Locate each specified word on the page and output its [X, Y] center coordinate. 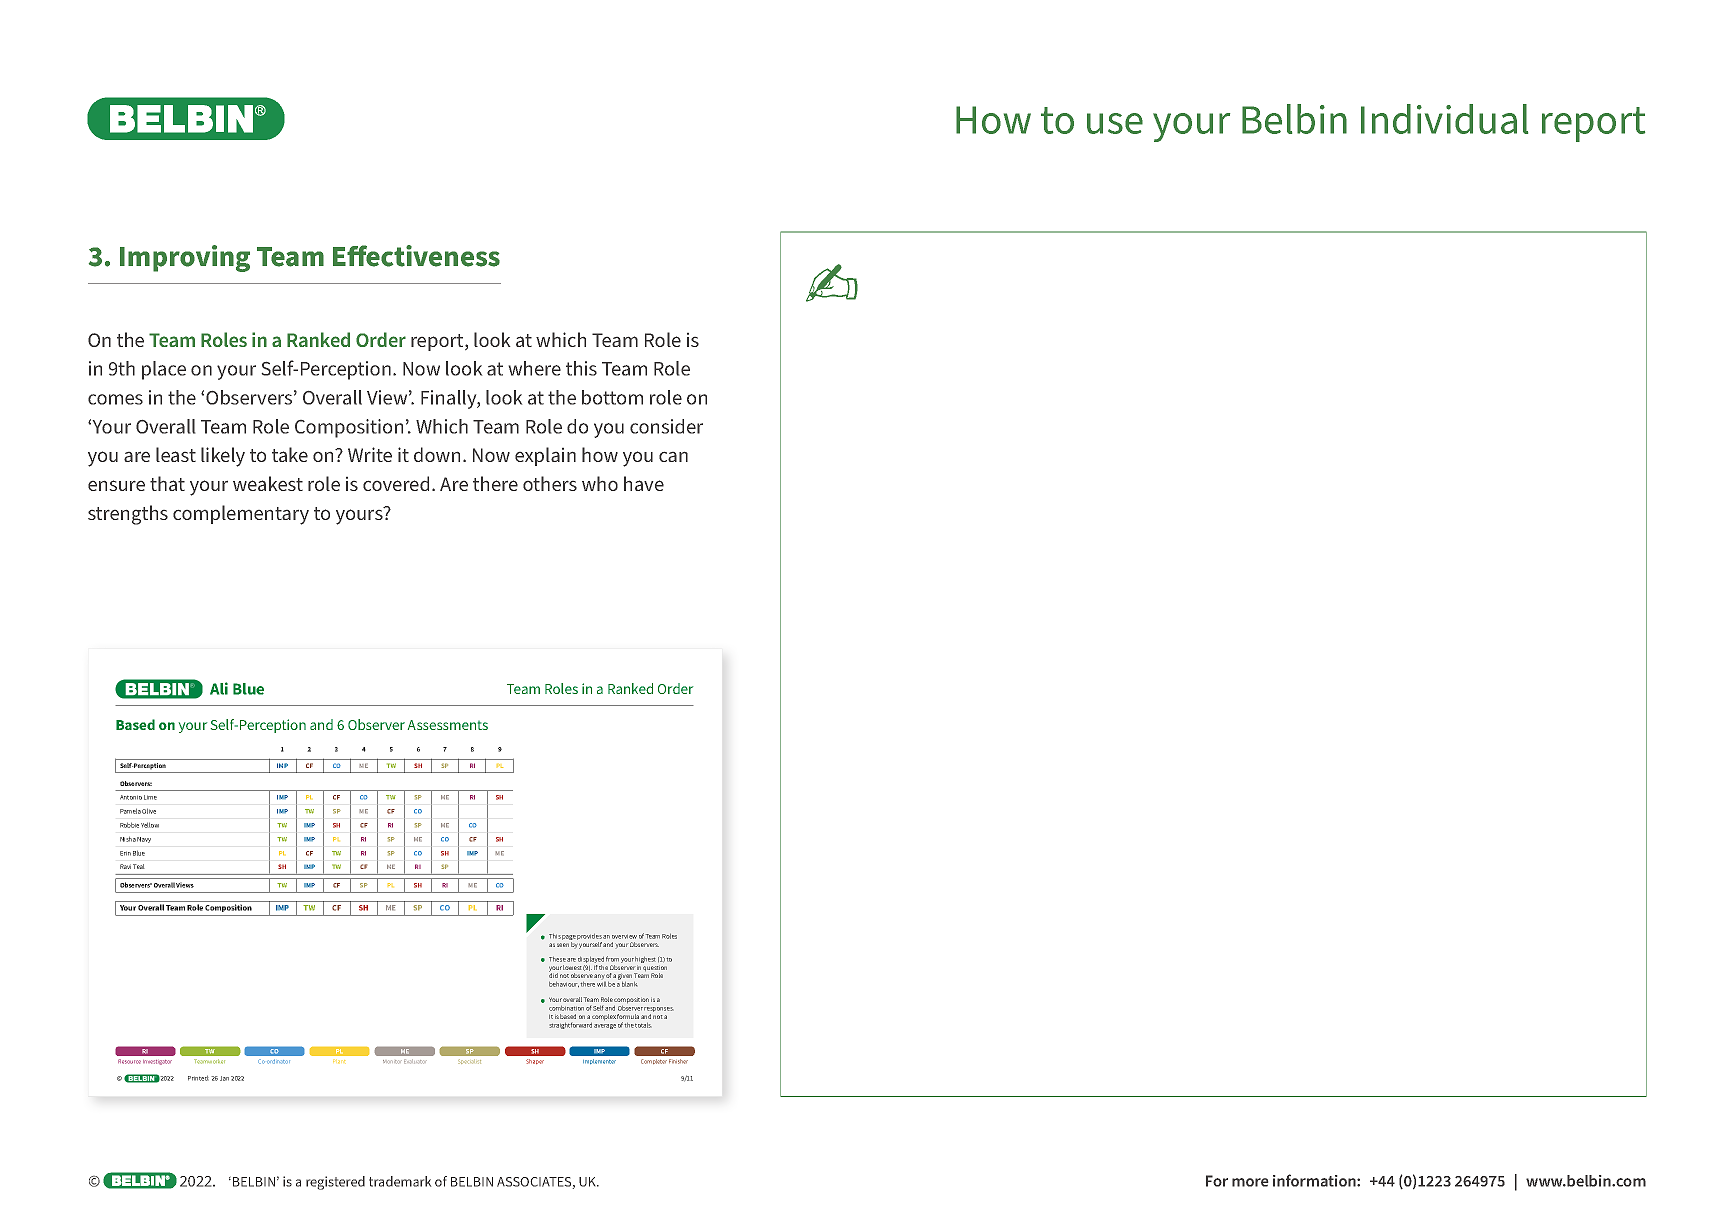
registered [335, 1183]
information [1315, 1180]
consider [666, 426]
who [600, 483]
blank [630, 984]
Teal [138, 866]
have [644, 483]
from [612, 959]
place [164, 370]
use [1115, 123]
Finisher [678, 1061]
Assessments [448, 725]
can [673, 457]
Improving [185, 258]
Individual [1444, 119]
